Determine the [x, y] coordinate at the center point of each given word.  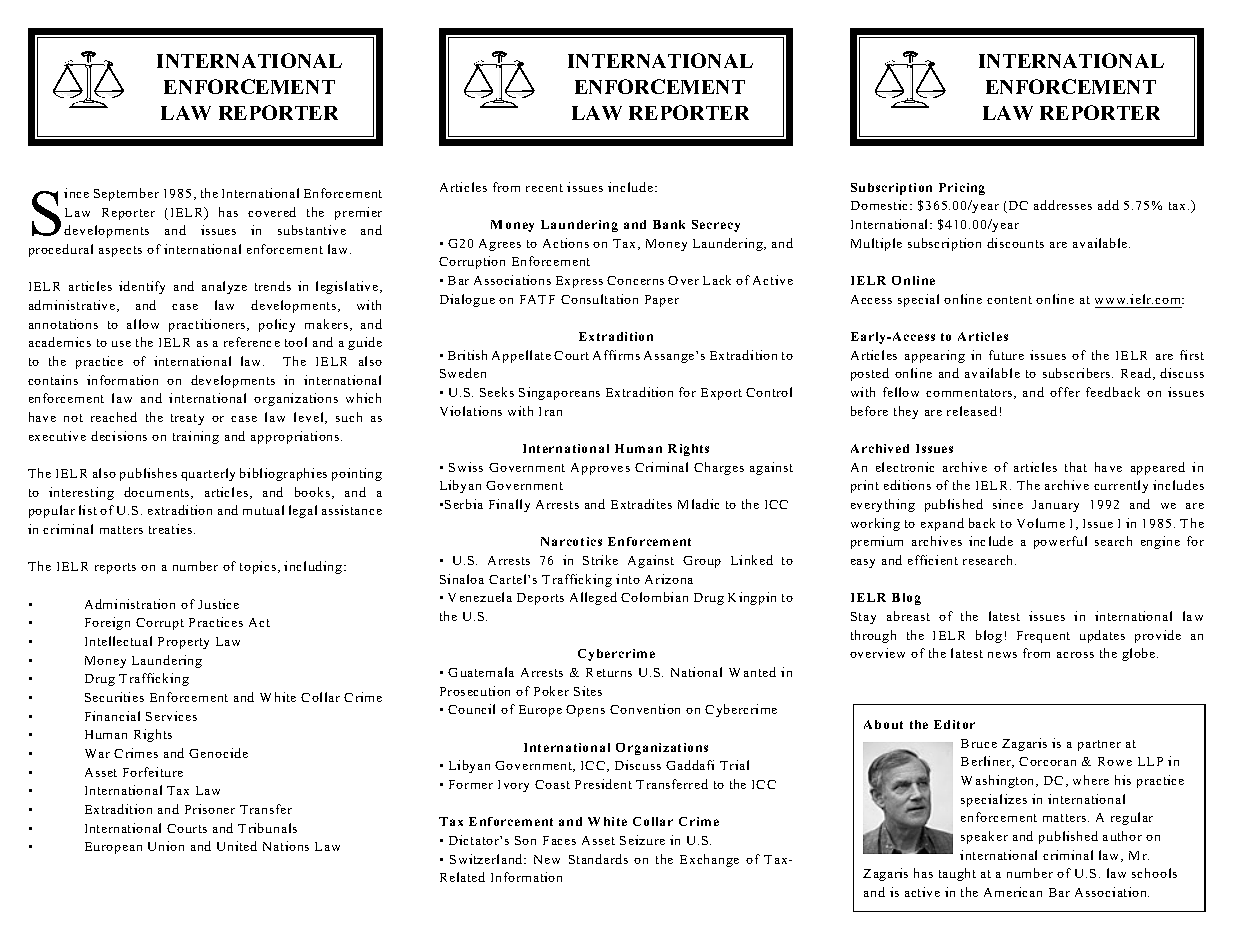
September [126, 194]
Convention [645, 709]
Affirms [616, 355]
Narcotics [571, 541]
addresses [1063, 205]
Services [171, 716]
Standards [598, 859]
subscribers [1078, 373]
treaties [172, 529]
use [121, 344]
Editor [954, 724]
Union [166, 846]
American [1013, 892]
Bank [669, 224]
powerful [1060, 542]
